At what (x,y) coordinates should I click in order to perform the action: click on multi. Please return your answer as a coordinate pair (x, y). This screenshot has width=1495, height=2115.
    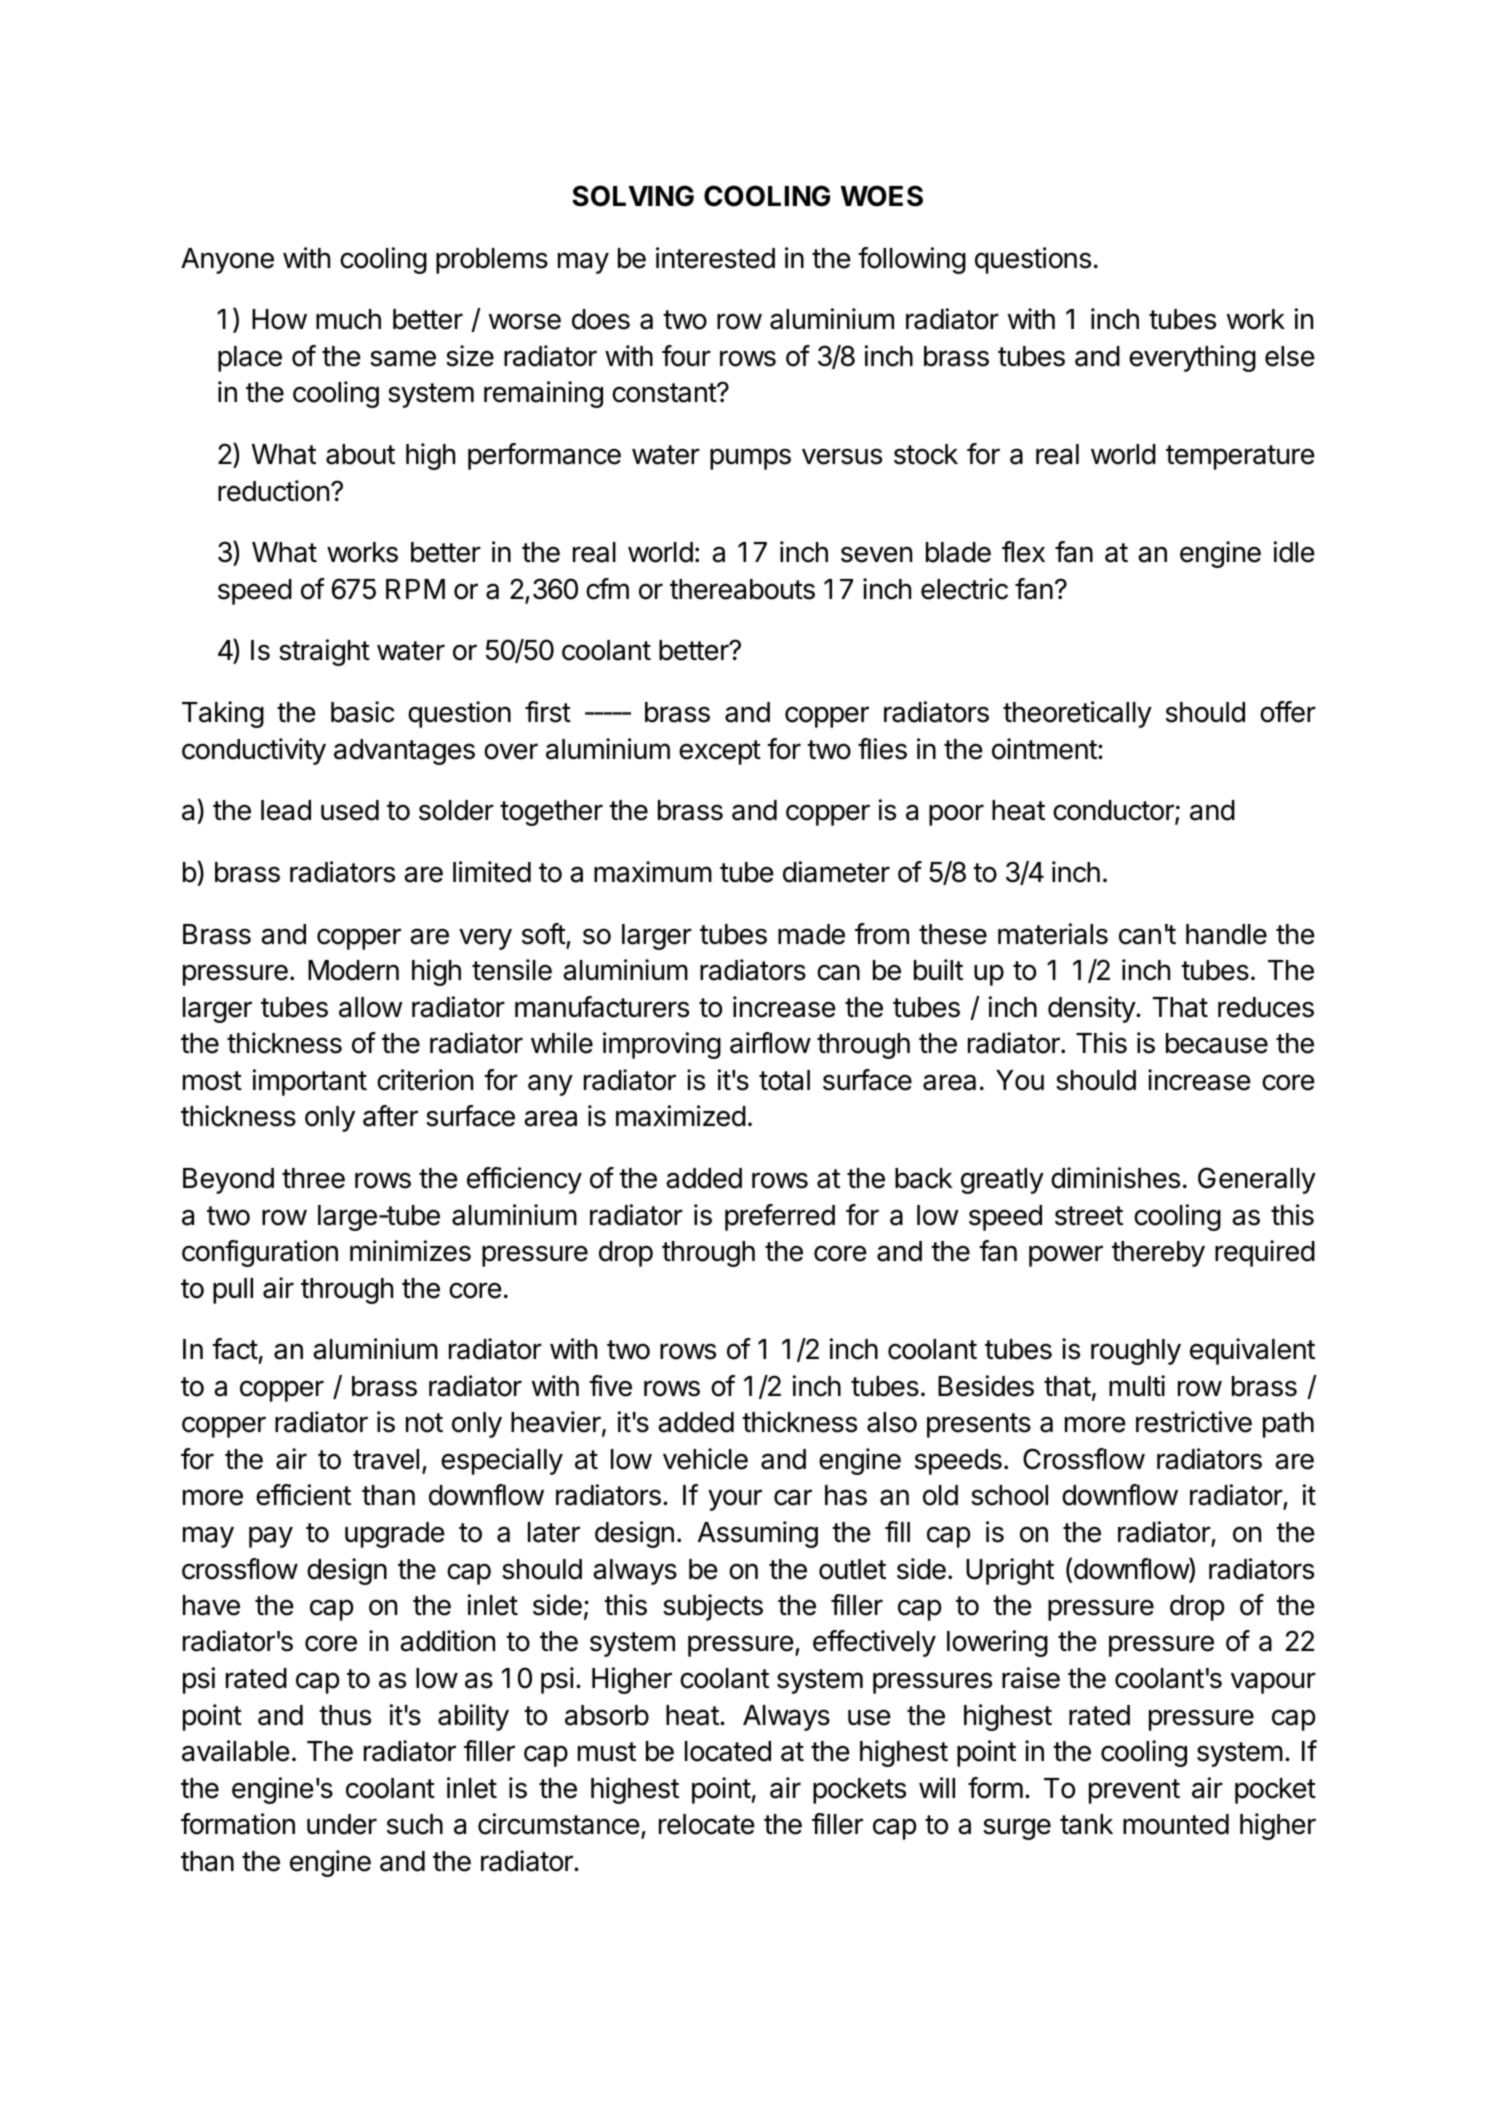
    Looking at the image, I should click on (1137, 1385).
